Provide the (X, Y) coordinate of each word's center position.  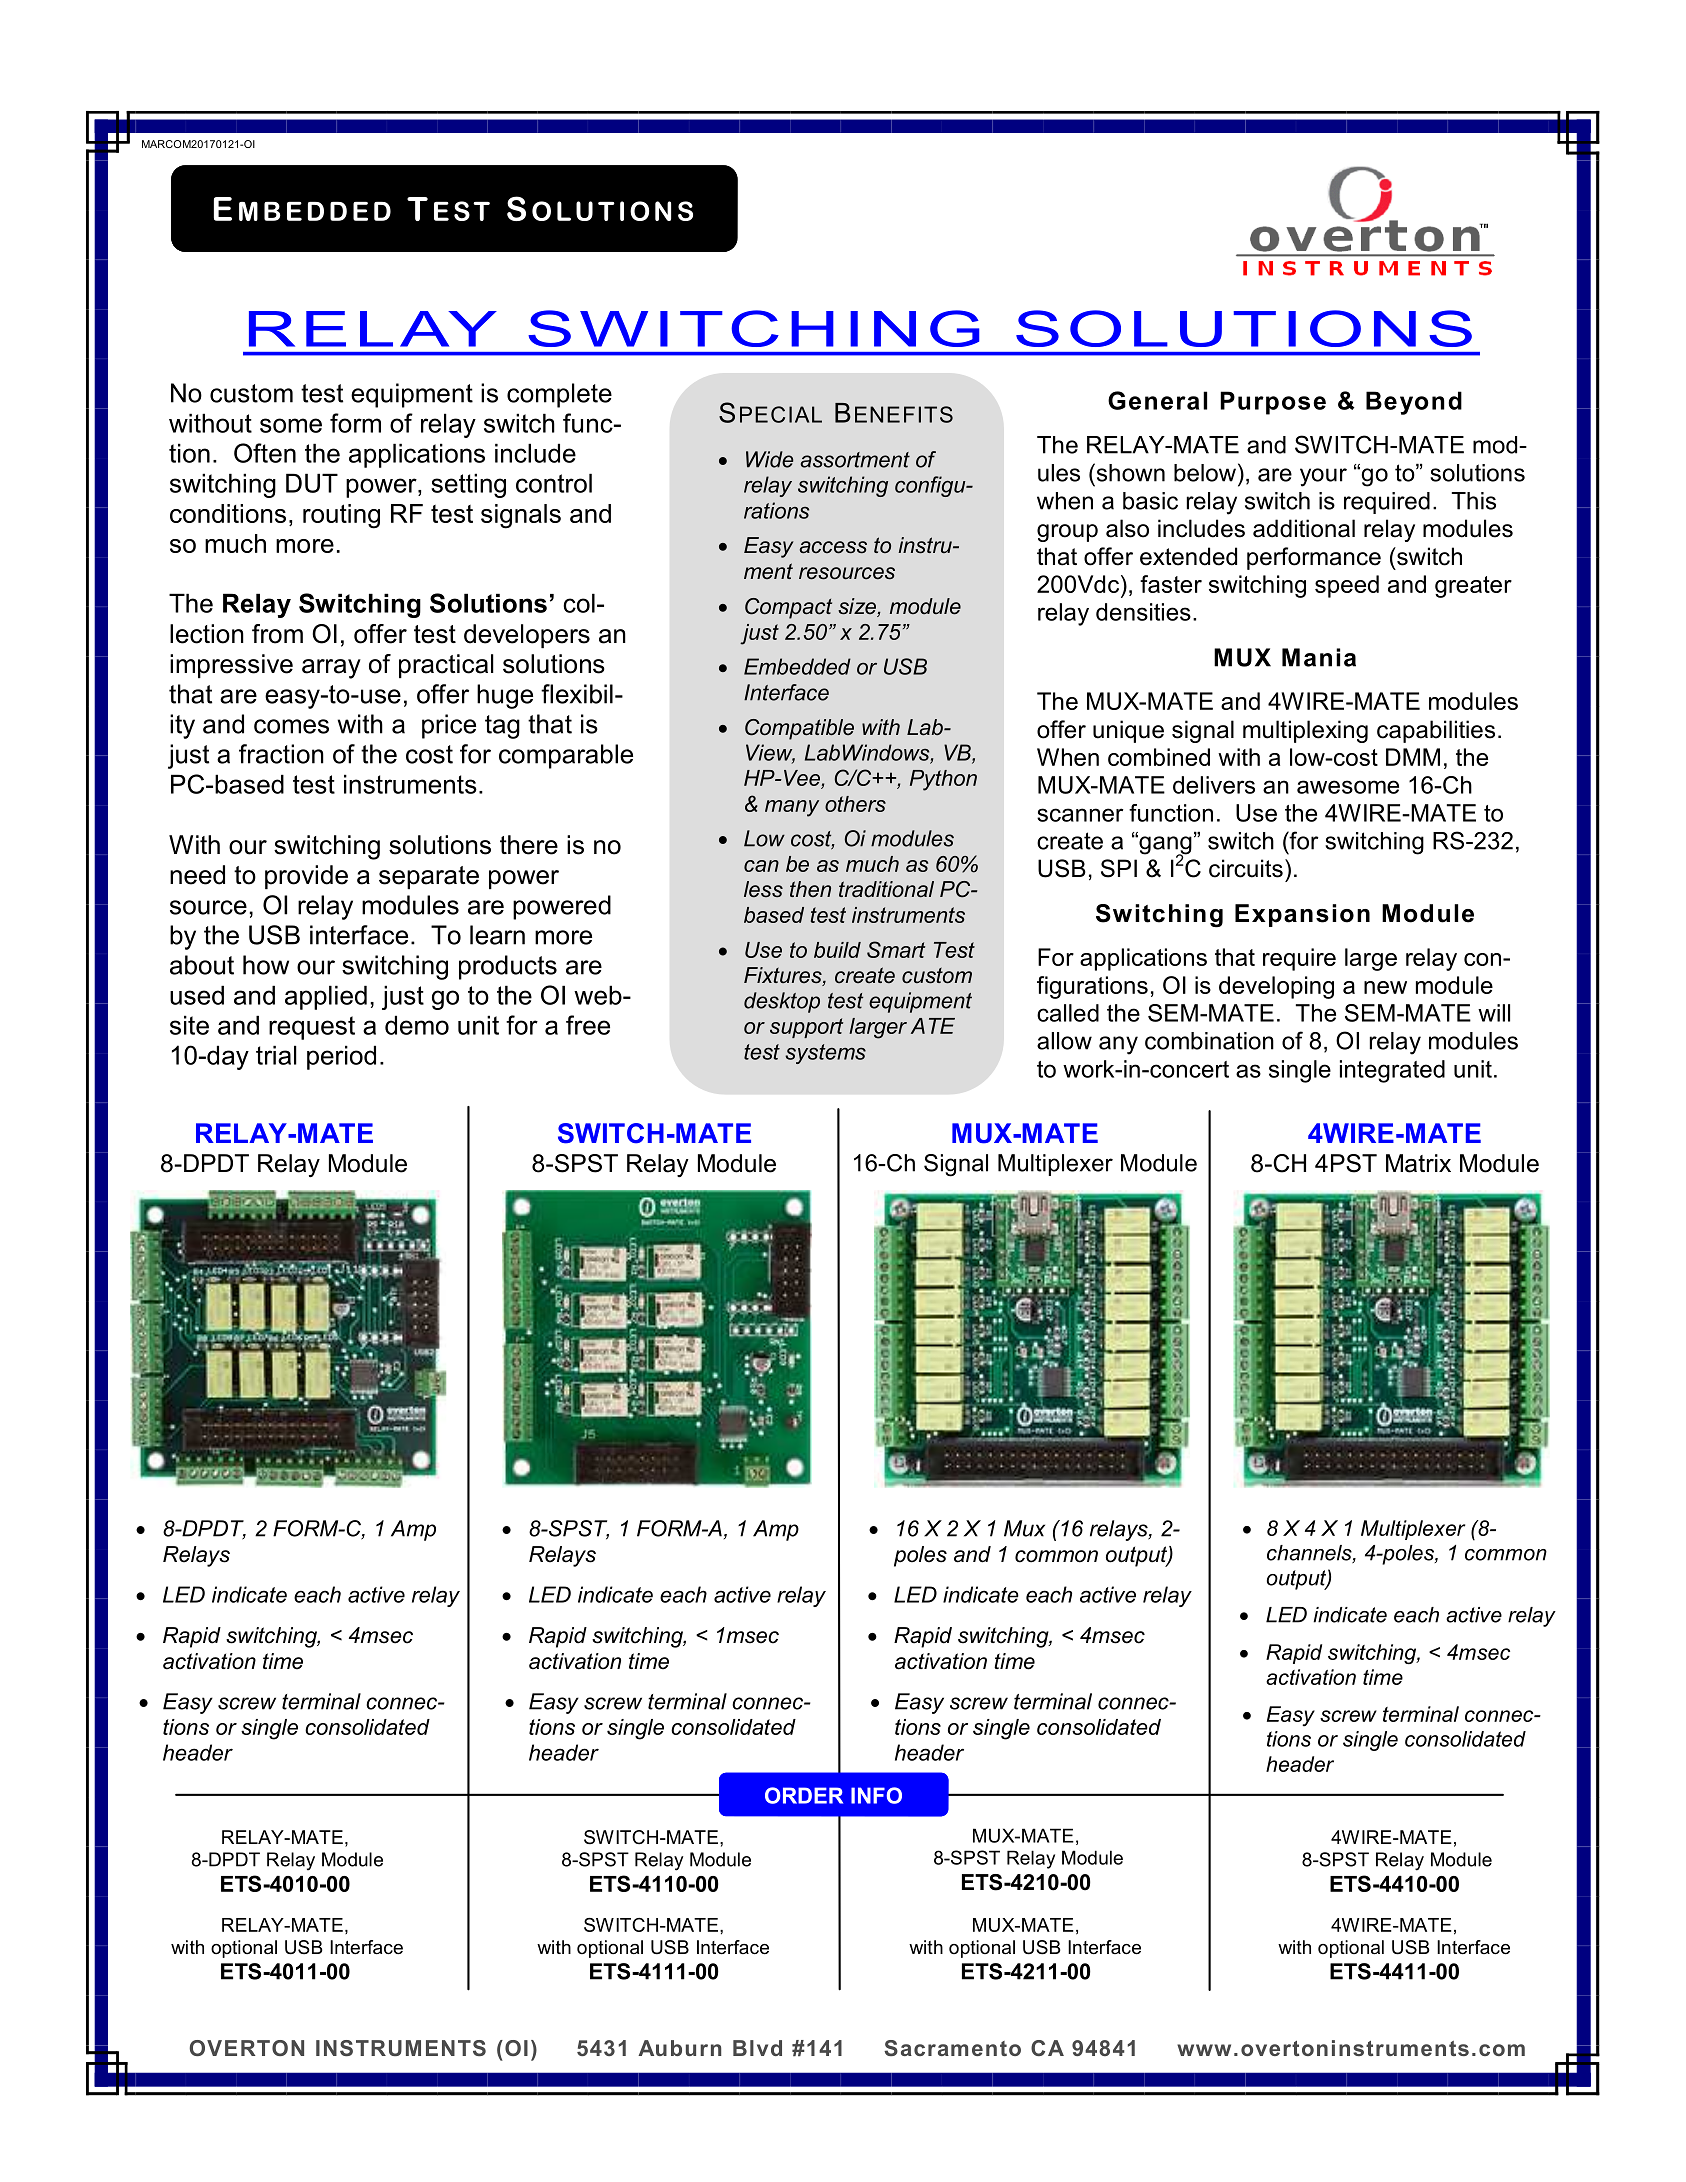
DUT (312, 483)
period (341, 1057)
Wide (770, 459)
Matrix (1418, 1163)
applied (326, 997)
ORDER (804, 1795)
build (837, 950)
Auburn (679, 2048)
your (1323, 477)
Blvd (757, 2048)
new (1385, 987)
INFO (876, 1795)
